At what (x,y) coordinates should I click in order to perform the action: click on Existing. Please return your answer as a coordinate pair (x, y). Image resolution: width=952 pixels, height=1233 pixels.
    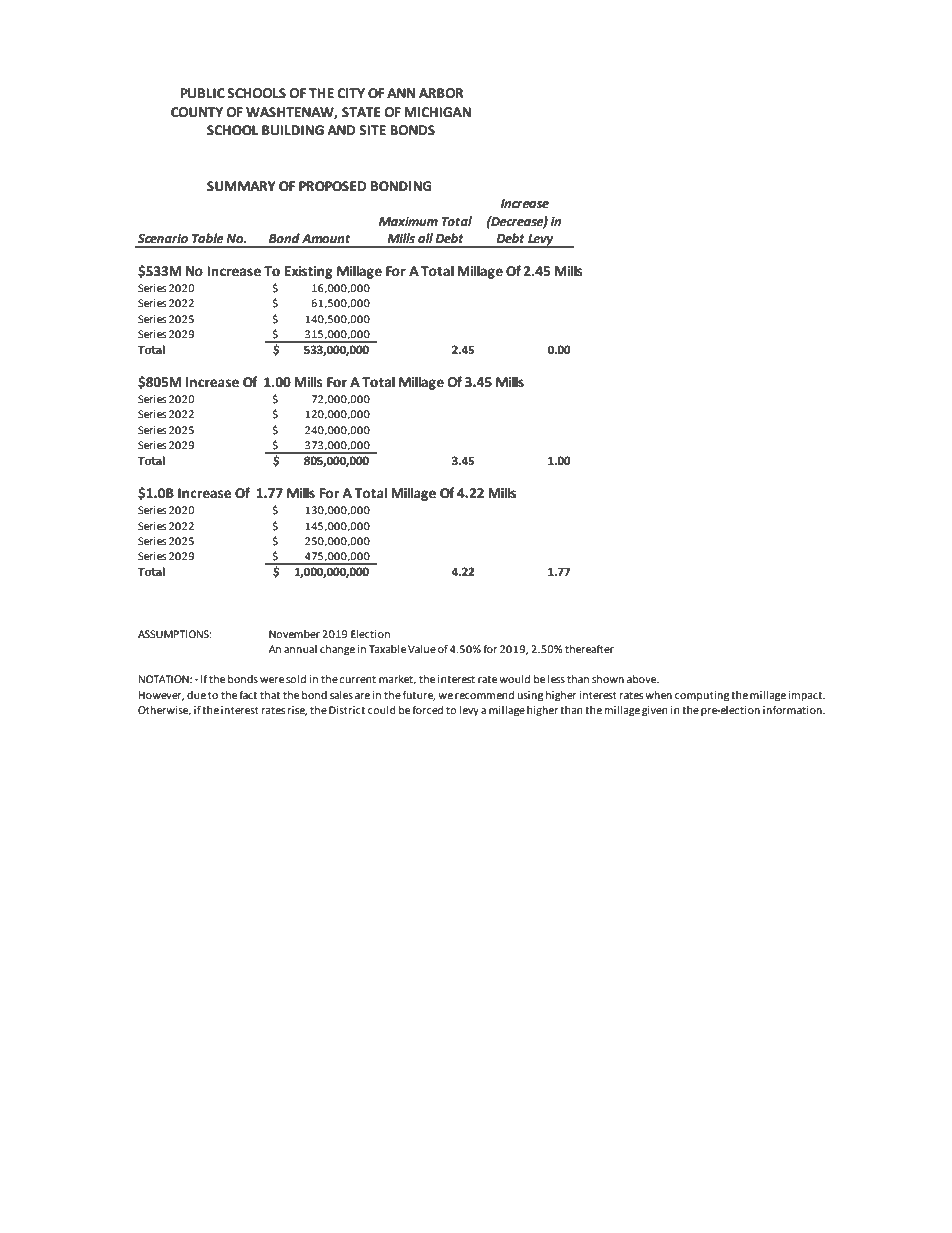
    Looking at the image, I should click on (309, 272).
